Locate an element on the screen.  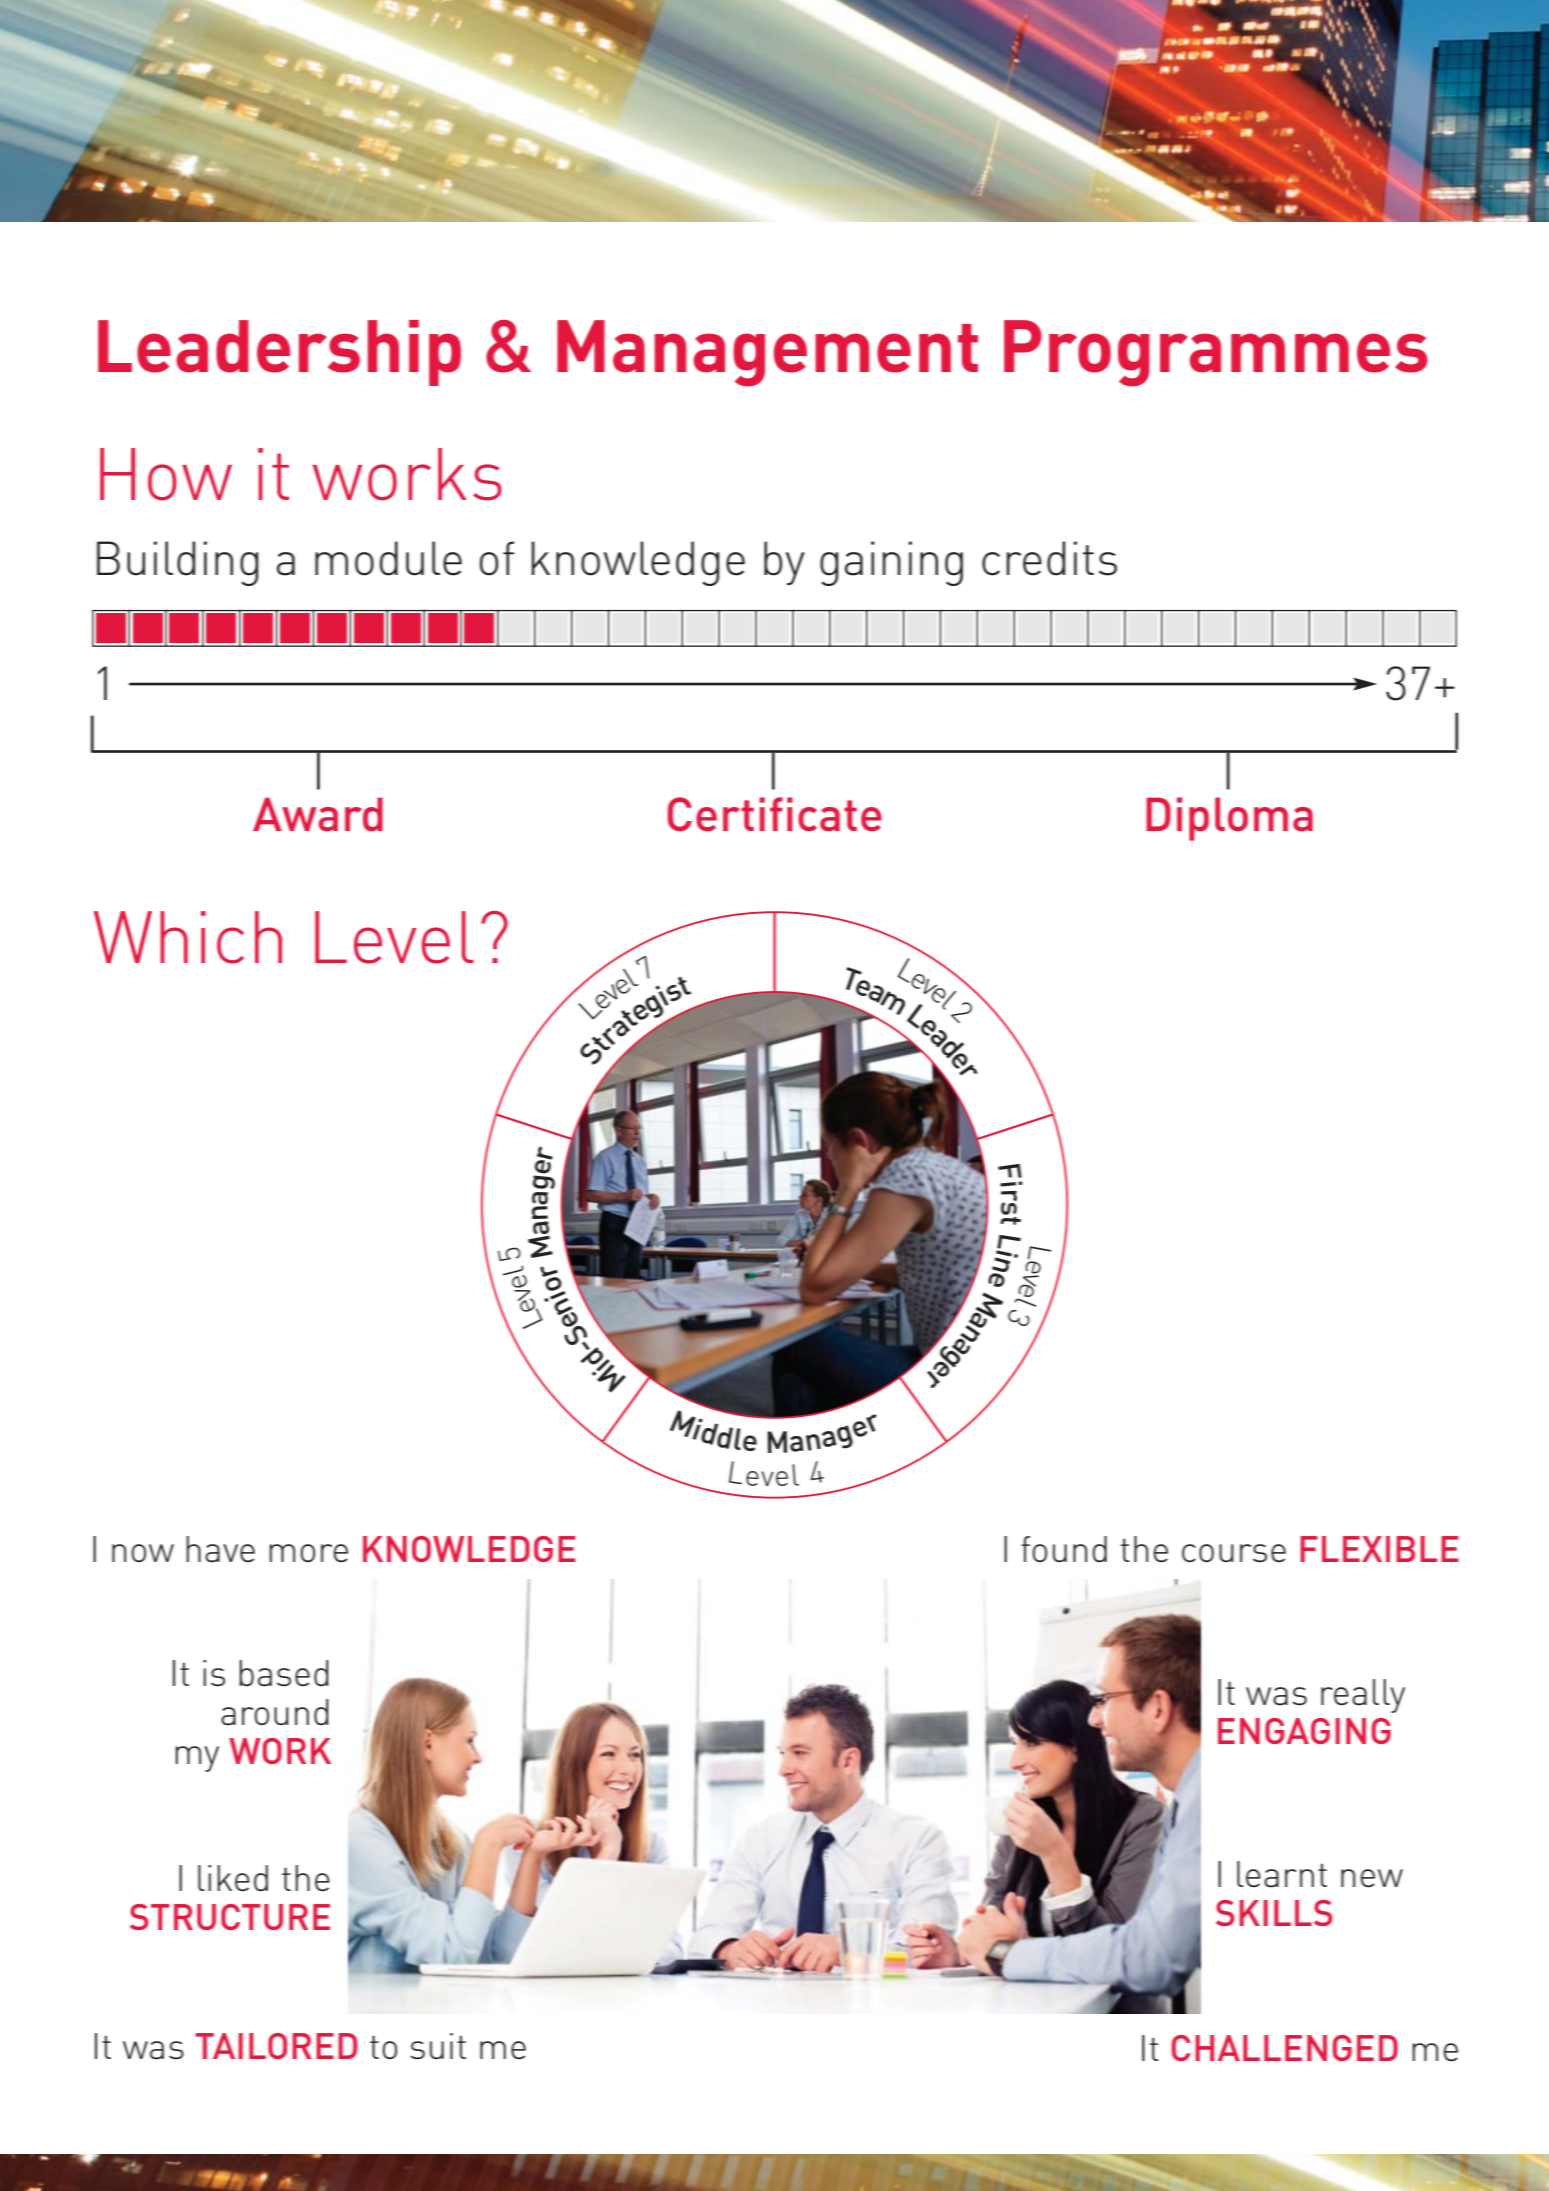
Programmes is located at coordinates (1216, 353).
